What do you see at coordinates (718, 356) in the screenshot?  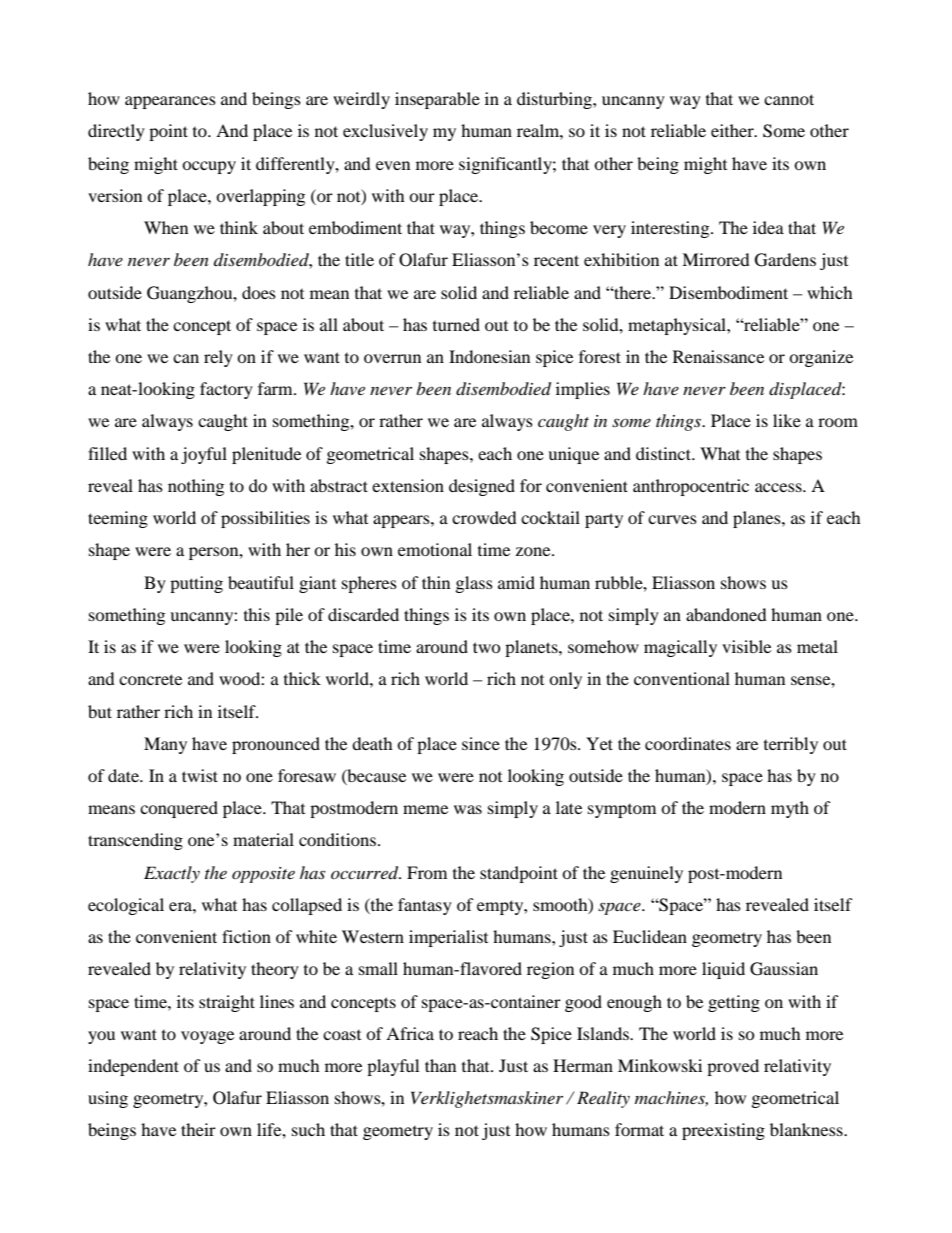 I see `Renaissance` at bounding box center [718, 356].
